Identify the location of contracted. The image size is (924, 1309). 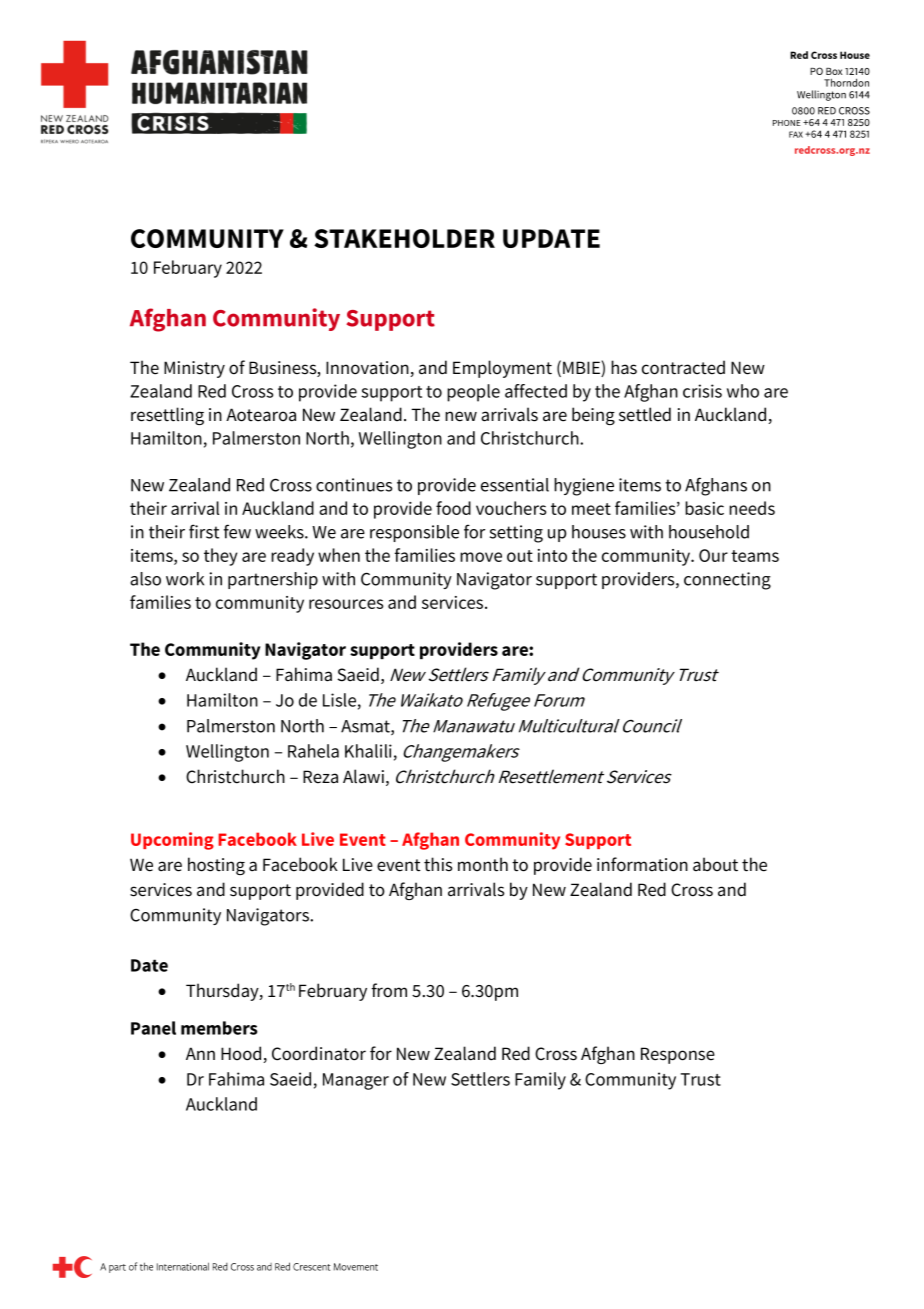
(683, 367).
